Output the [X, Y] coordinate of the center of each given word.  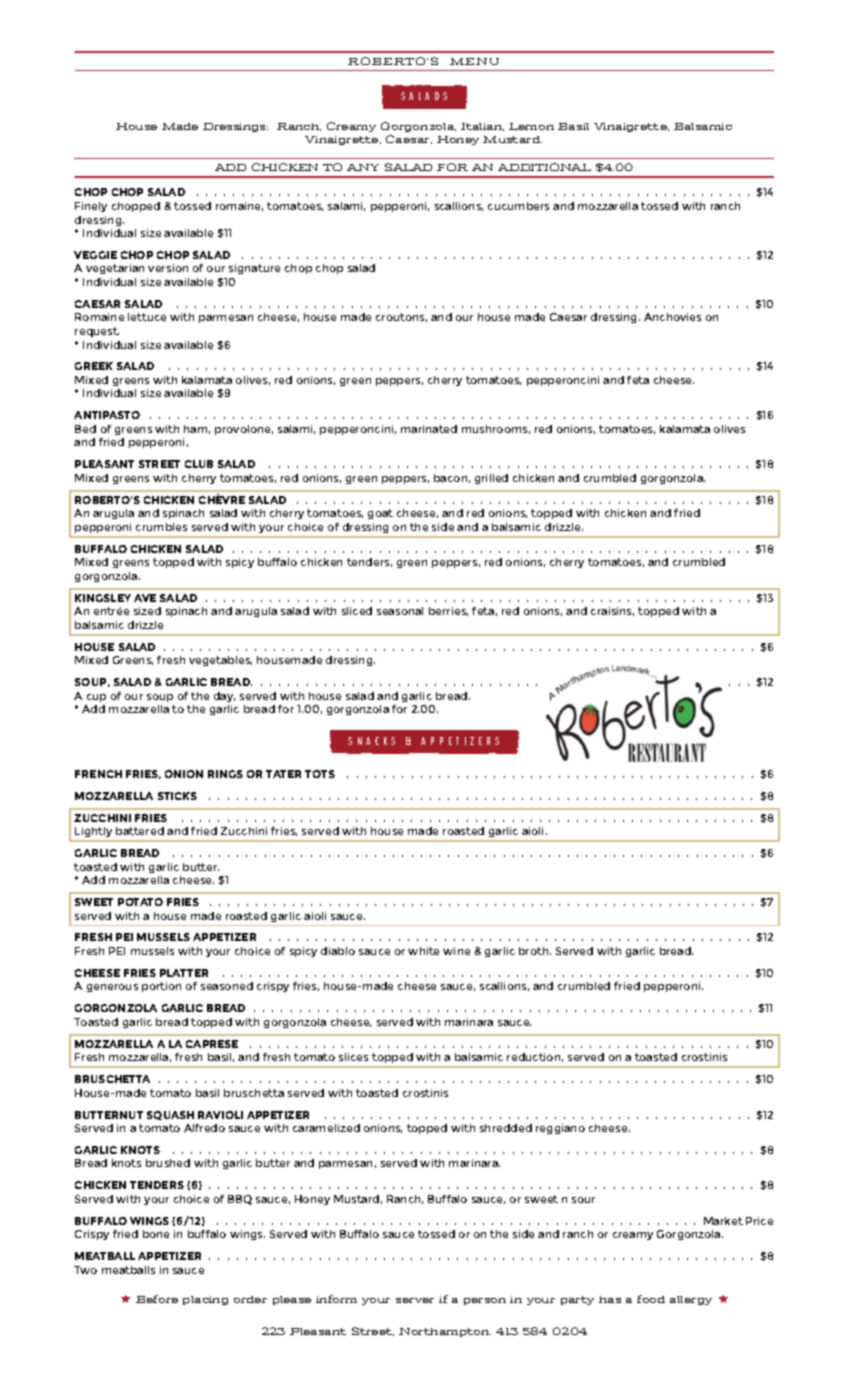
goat [380, 514]
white [423, 951]
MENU [474, 61]
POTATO [140, 902]
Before [157, 1299]
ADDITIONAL [544, 167]
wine [456, 951]
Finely [91, 207]
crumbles [161, 527]
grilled [491, 479]
